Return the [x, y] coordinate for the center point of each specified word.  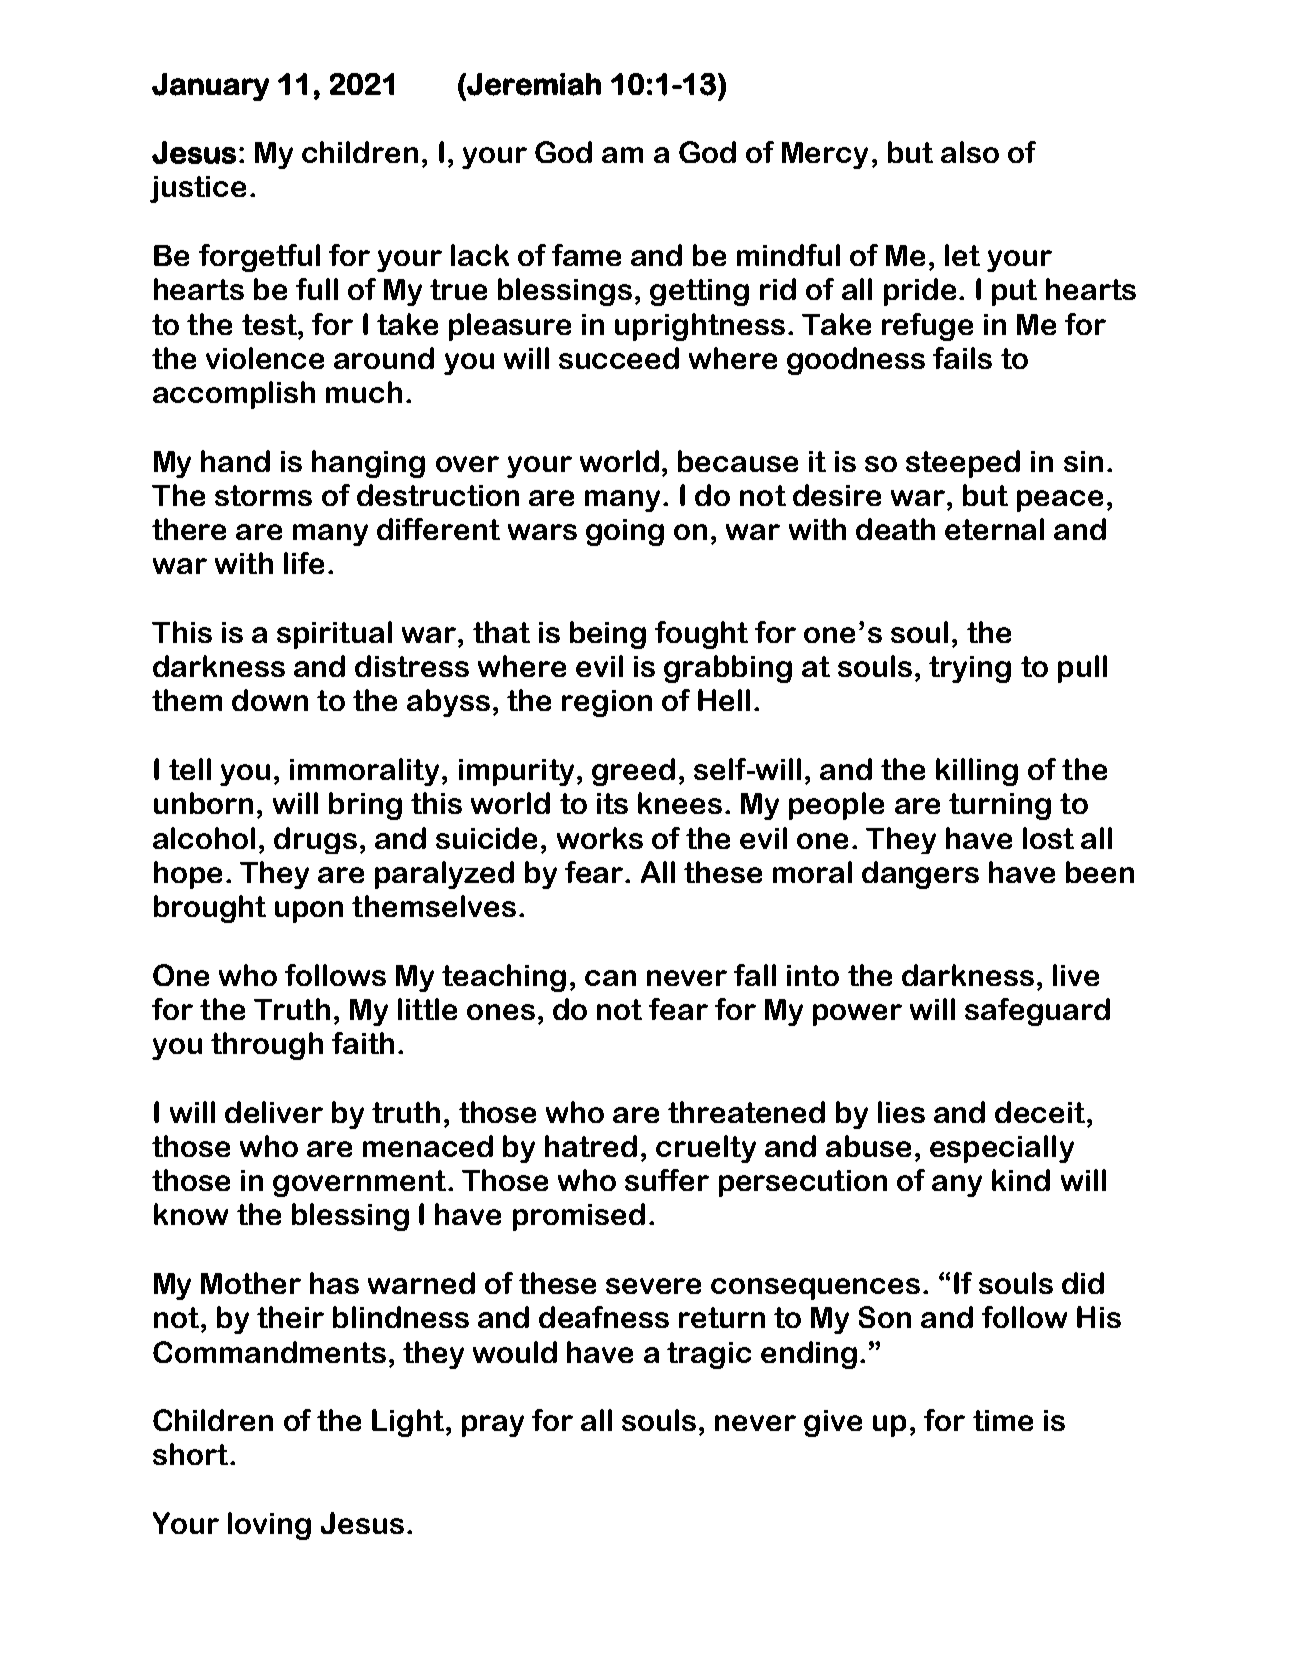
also [970, 152]
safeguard [1037, 1012]
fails [962, 358]
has [334, 1283]
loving [269, 1526]
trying [970, 669]
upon [309, 912]
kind [1021, 1180]
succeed [619, 358]
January [210, 87]
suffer [667, 1180]
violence [265, 358]
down [270, 700]
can [610, 978]
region [607, 703]
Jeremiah [533, 84]
